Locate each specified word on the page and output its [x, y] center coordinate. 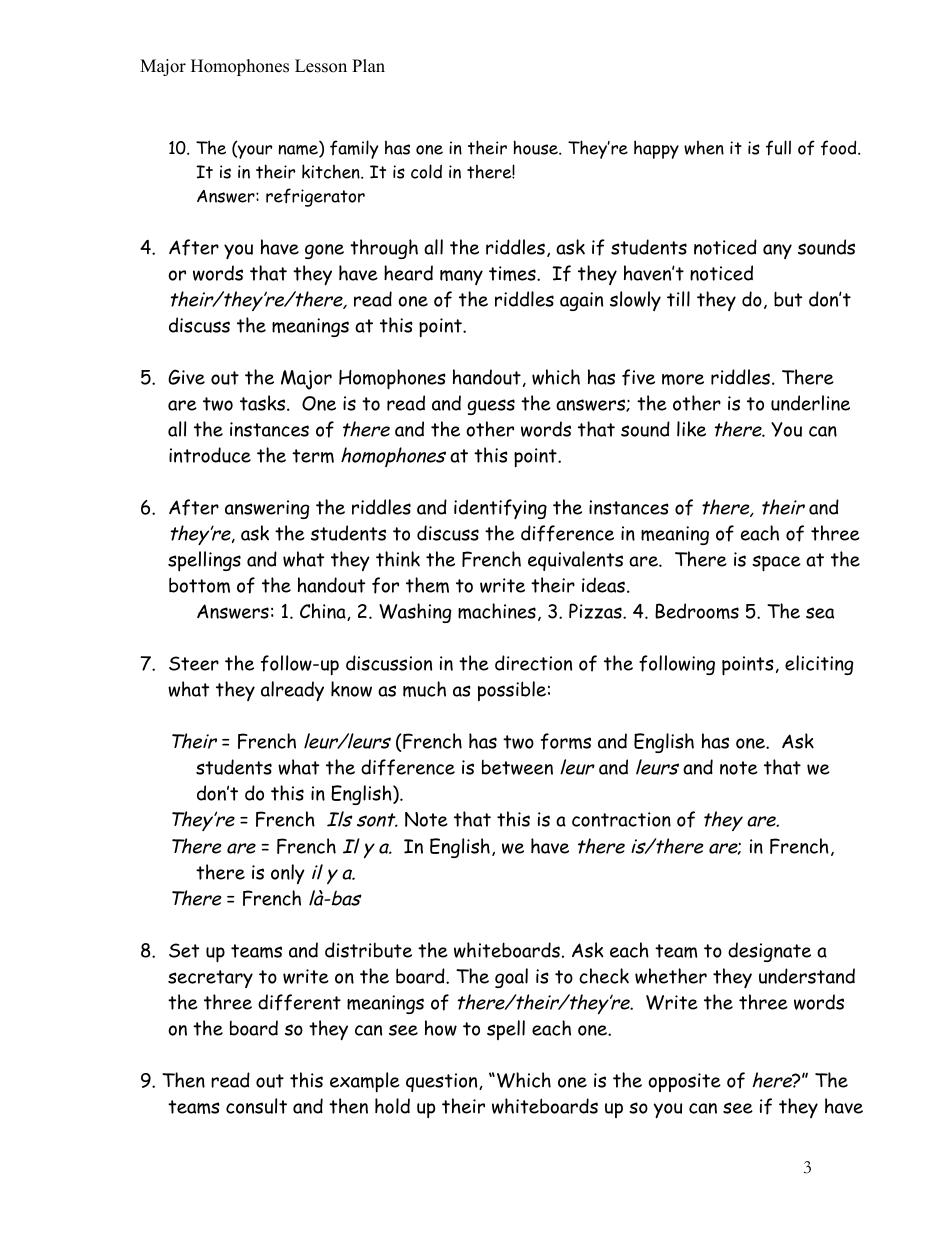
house [536, 147]
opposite [684, 1082]
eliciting [819, 665]
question [443, 1082]
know [351, 689]
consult [256, 1106]
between [517, 767]
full [778, 148]
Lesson [321, 66]
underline [810, 403]
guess [491, 407]
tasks [264, 403]
